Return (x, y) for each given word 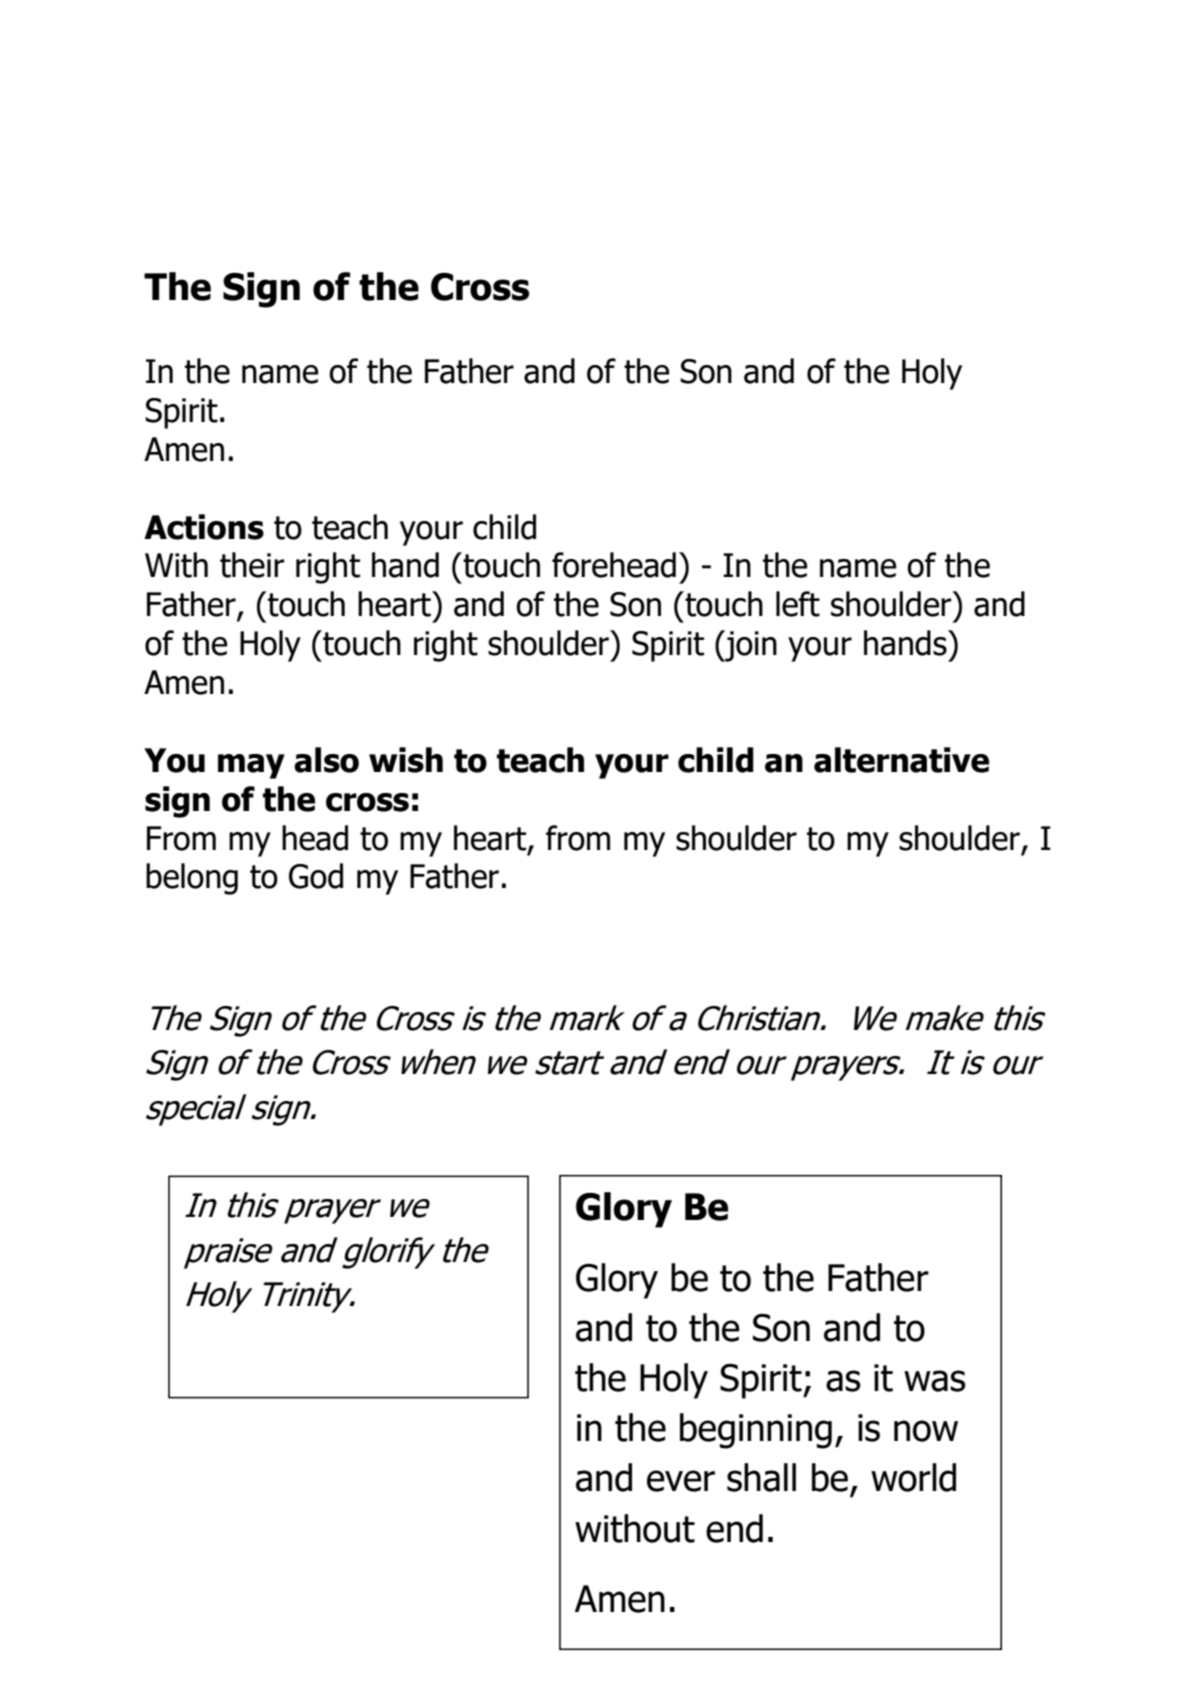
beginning (756, 1431)
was (935, 1381)
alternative (901, 760)
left (798, 604)
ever (681, 1481)
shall (761, 1477)
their (252, 565)
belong (192, 879)
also (326, 760)
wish (406, 760)
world (913, 1477)
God (316, 876)
